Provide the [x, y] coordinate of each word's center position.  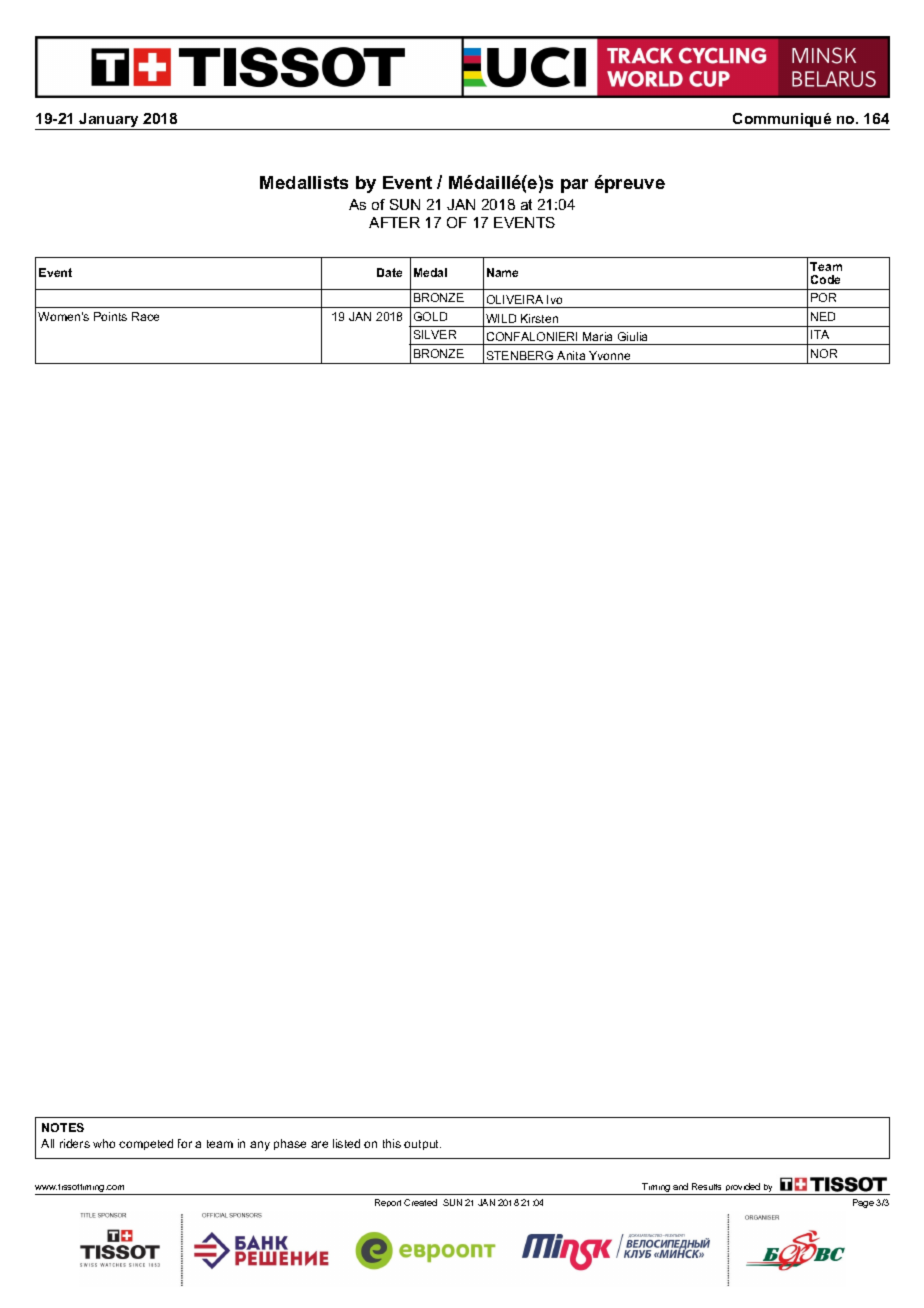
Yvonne [609, 355]
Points [110, 316]
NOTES [63, 1127]
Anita [571, 355]
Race [145, 316]
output [422, 1145]
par [574, 186]
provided [743, 1189]
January [109, 121]
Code [825, 279]
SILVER [435, 334]
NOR [824, 353]
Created [420, 1202]
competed [146, 1144]
